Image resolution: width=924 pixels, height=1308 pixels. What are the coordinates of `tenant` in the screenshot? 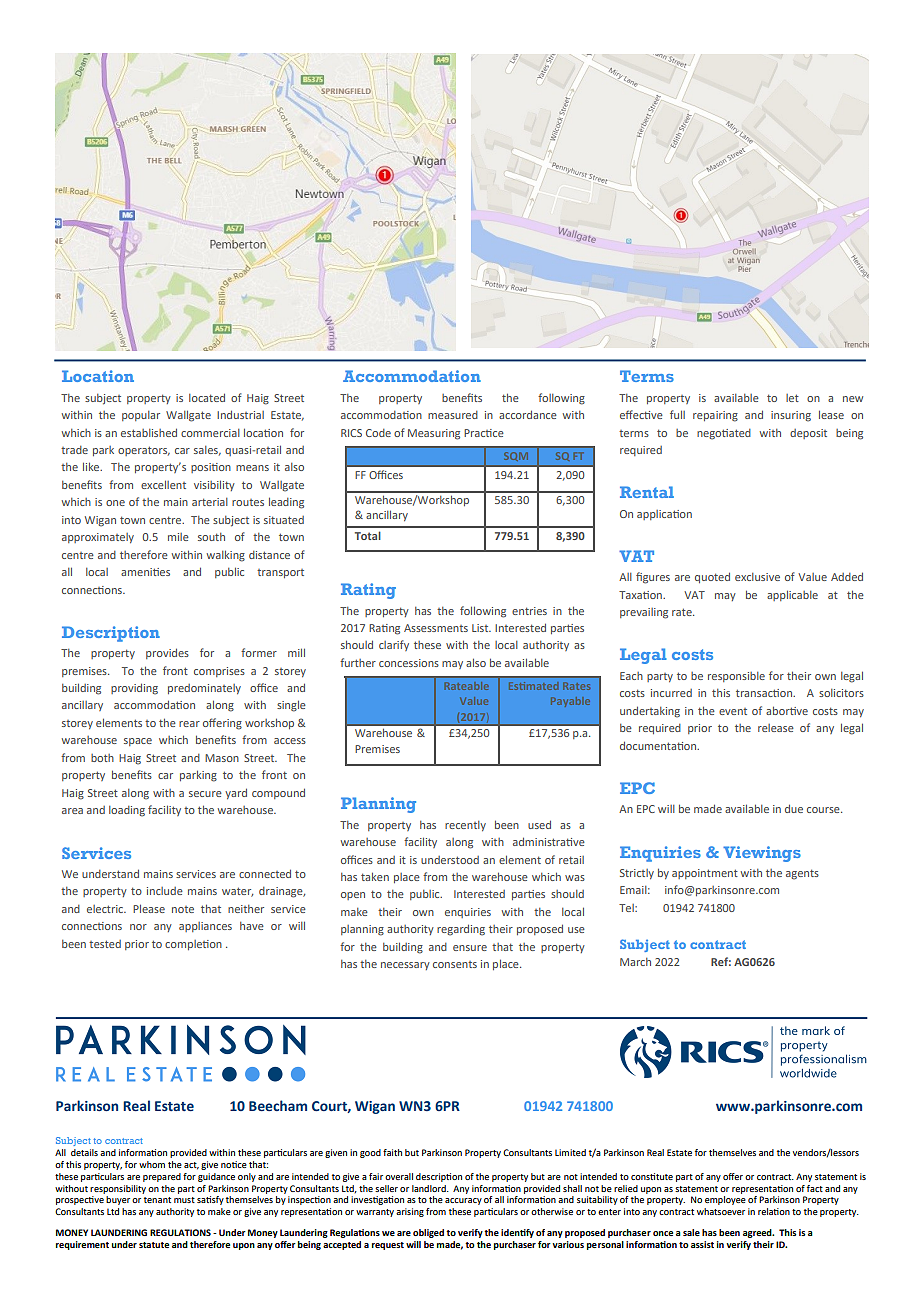 It's located at (157, 1200).
